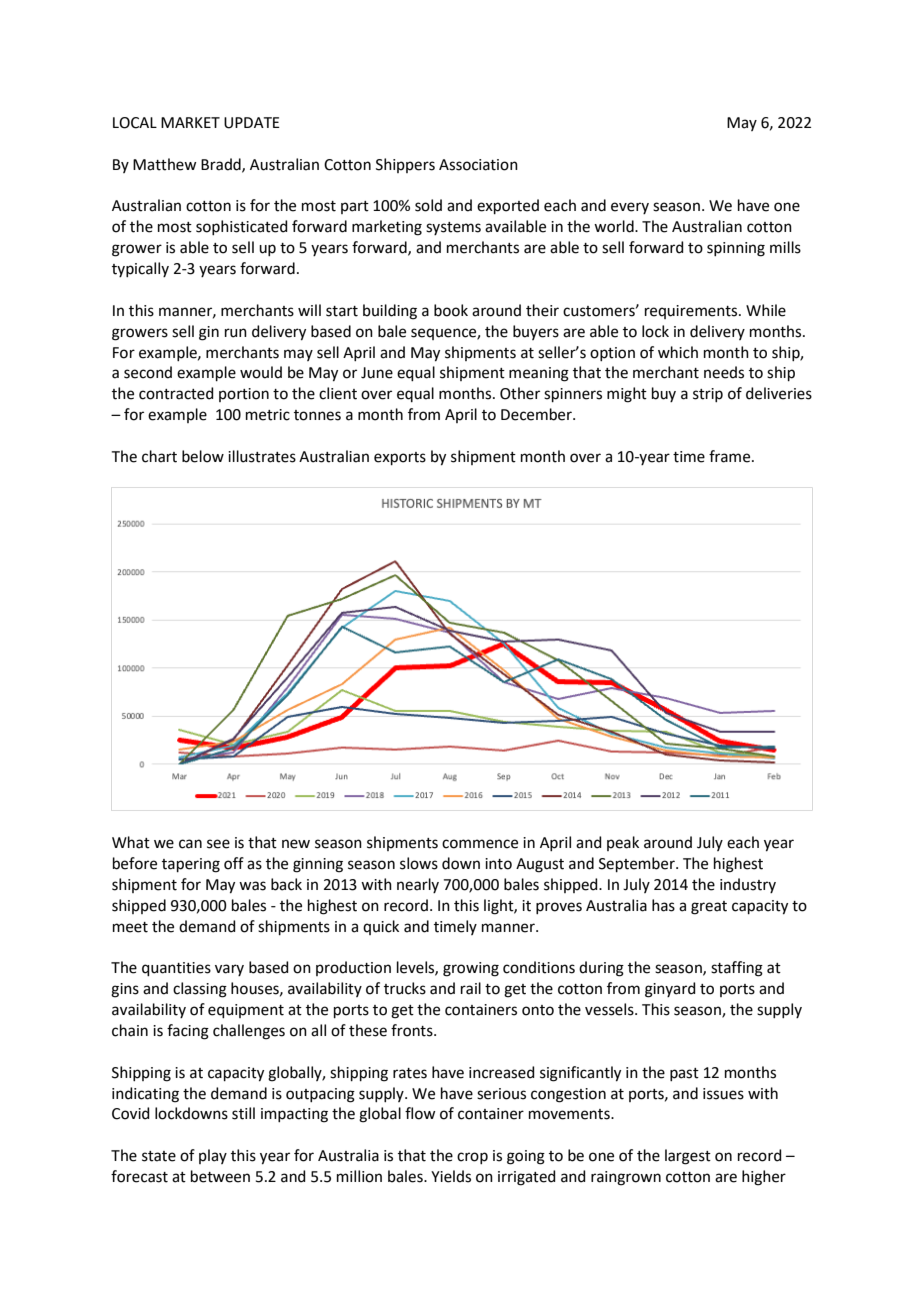 The image size is (924, 1308). What do you see at coordinates (472, 1158) in the page?
I see `crop` at bounding box center [472, 1158].
